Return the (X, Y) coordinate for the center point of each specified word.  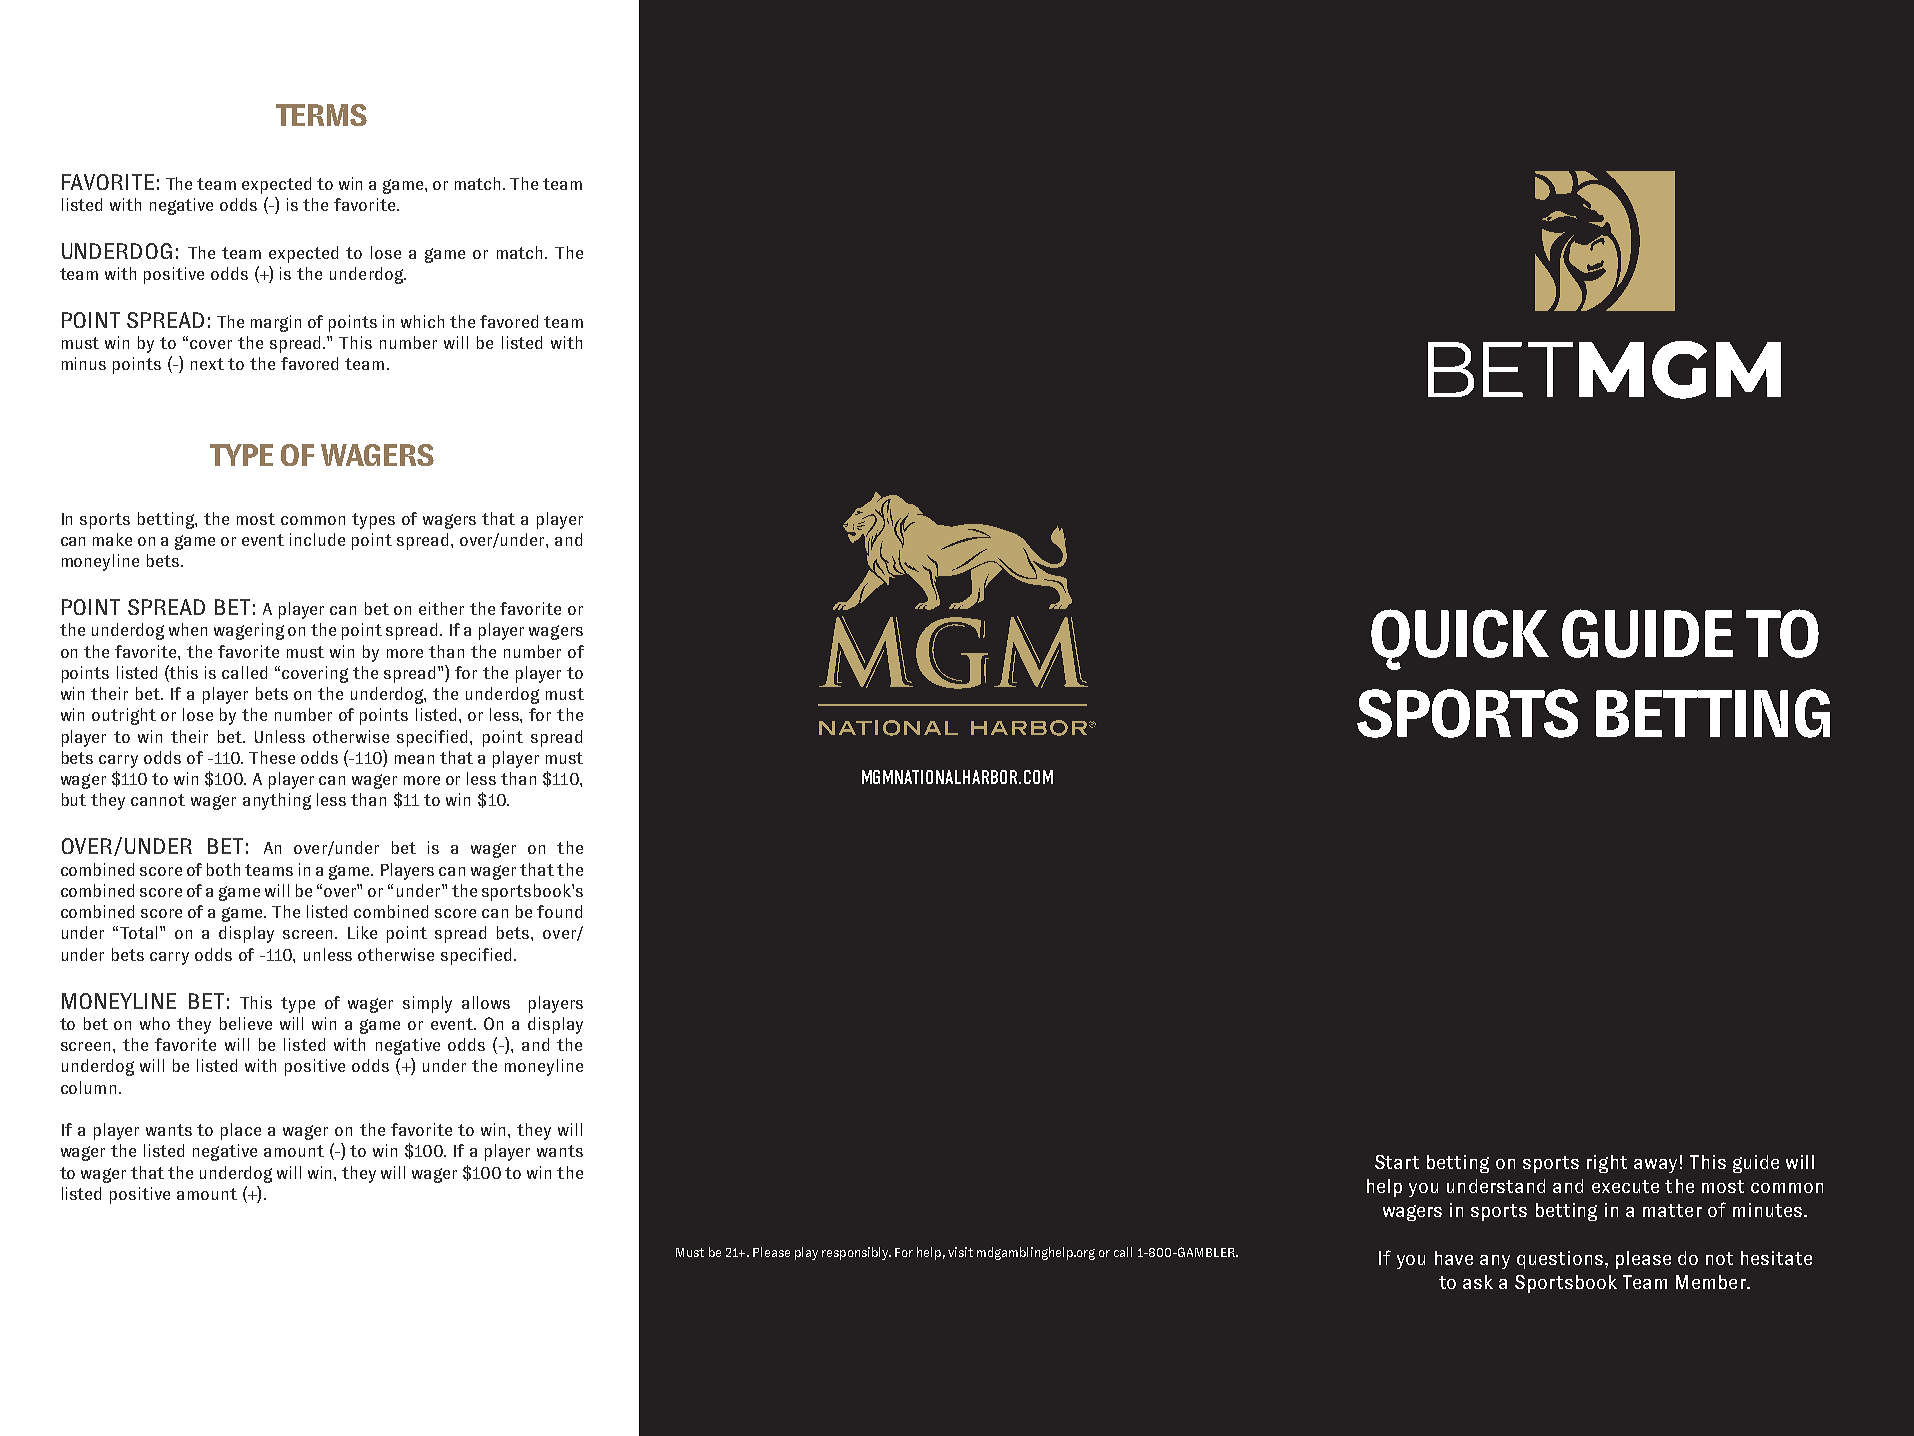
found (559, 911)
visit (960, 1252)
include (317, 539)
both (223, 869)
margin (276, 323)
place (241, 1131)
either (441, 608)
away (1655, 1166)
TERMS (321, 115)
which (422, 321)
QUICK (1460, 639)
